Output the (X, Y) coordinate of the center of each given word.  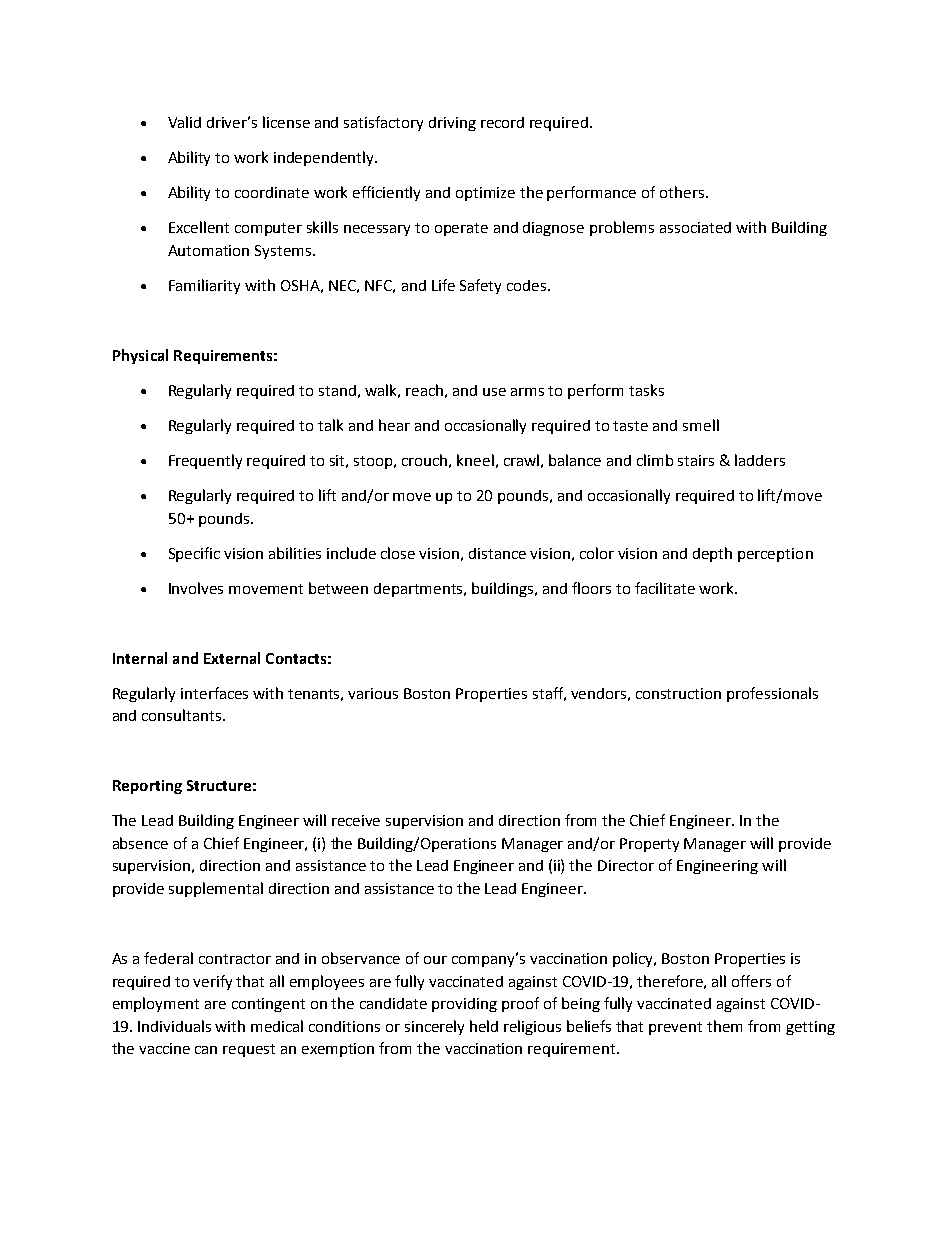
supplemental (216, 889)
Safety (480, 286)
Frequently (205, 461)
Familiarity (204, 286)
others (683, 192)
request (249, 1050)
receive (356, 820)
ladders (760, 460)
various (373, 693)
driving (452, 124)
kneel (475, 460)
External (232, 658)
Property (649, 845)
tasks (646, 390)
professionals (772, 694)
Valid (184, 122)
